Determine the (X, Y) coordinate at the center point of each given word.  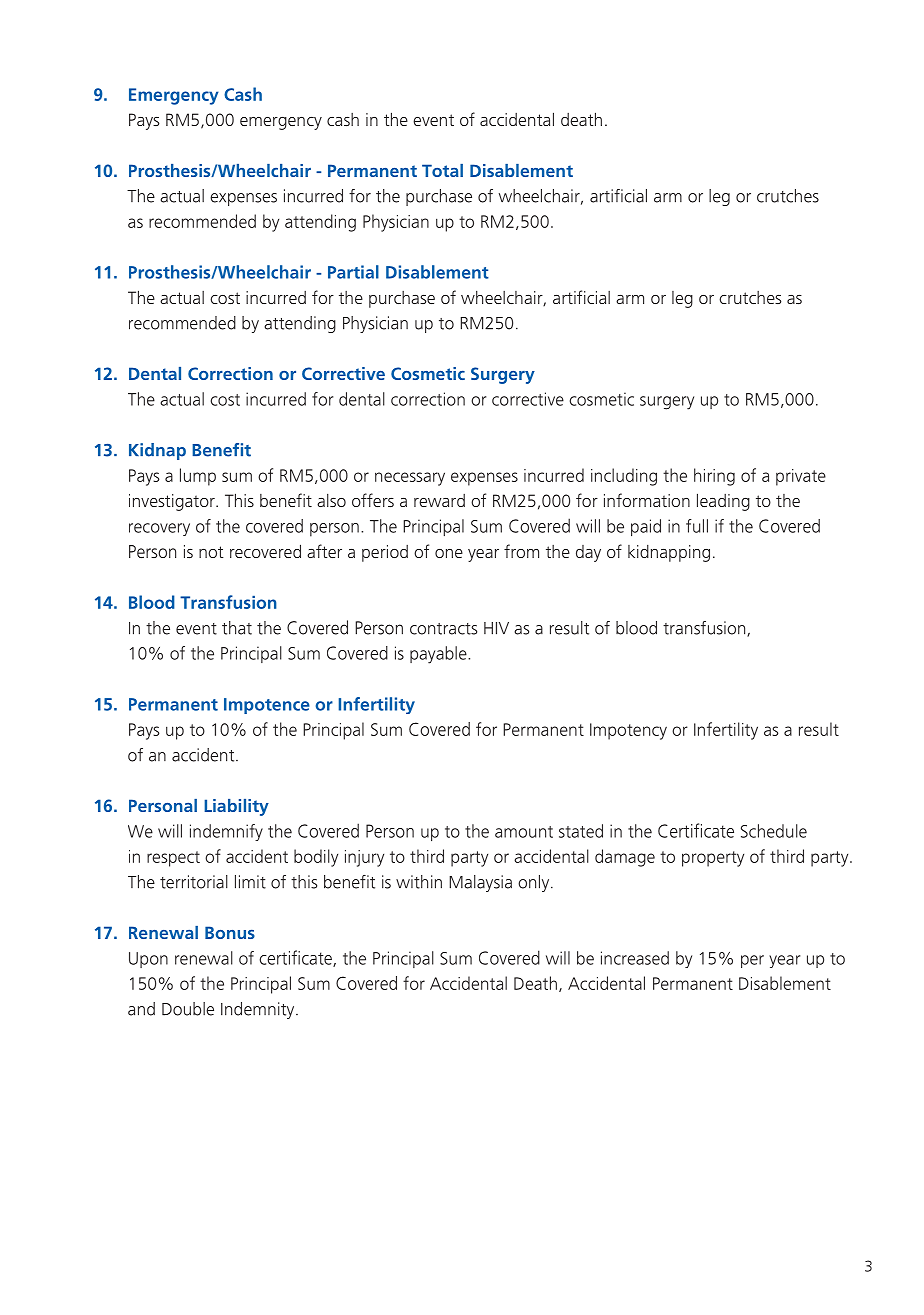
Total (442, 170)
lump (198, 477)
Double (188, 1009)
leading (723, 502)
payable (439, 655)
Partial (353, 272)
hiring (714, 477)
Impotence (267, 706)
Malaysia (480, 883)
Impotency (628, 731)
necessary (410, 479)
